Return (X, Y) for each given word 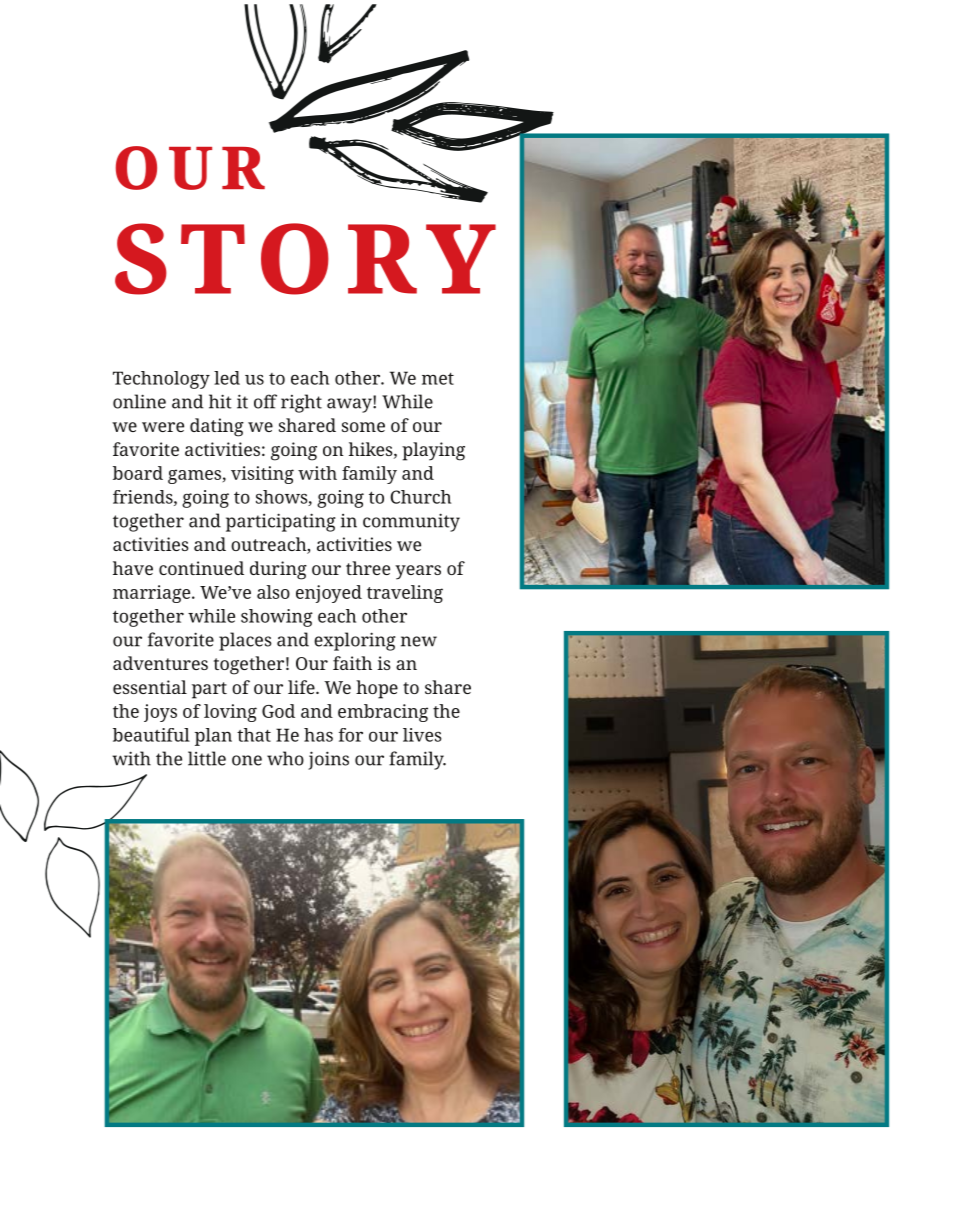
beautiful (151, 735)
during (278, 570)
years (418, 572)
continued (201, 568)
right (301, 403)
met (438, 379)
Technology (161, 380)
